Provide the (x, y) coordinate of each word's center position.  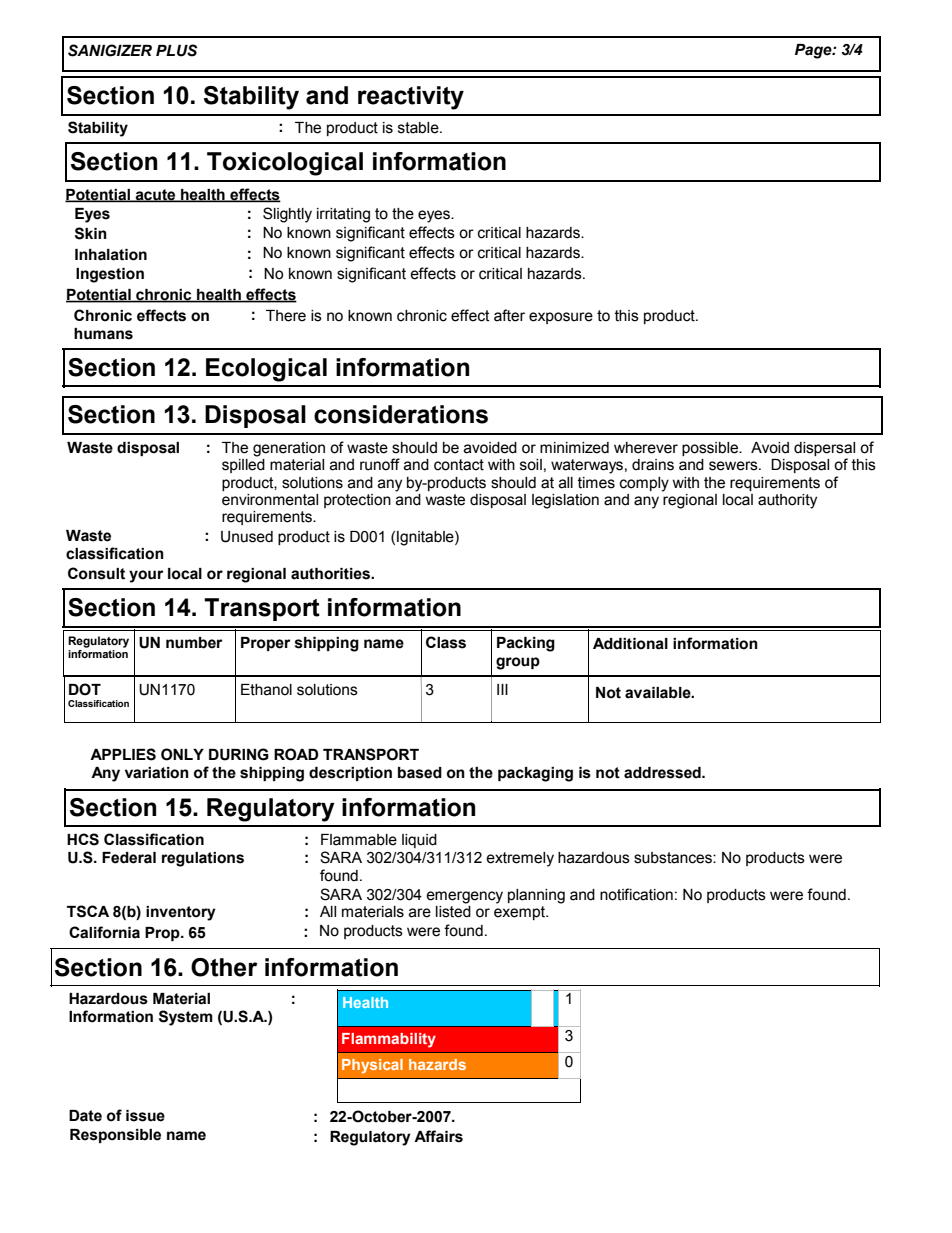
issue (145, 1116)
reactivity (411, 98)
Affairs (438, 1136)
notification (636, 894)
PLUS (176, 50)
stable (419, 128)
